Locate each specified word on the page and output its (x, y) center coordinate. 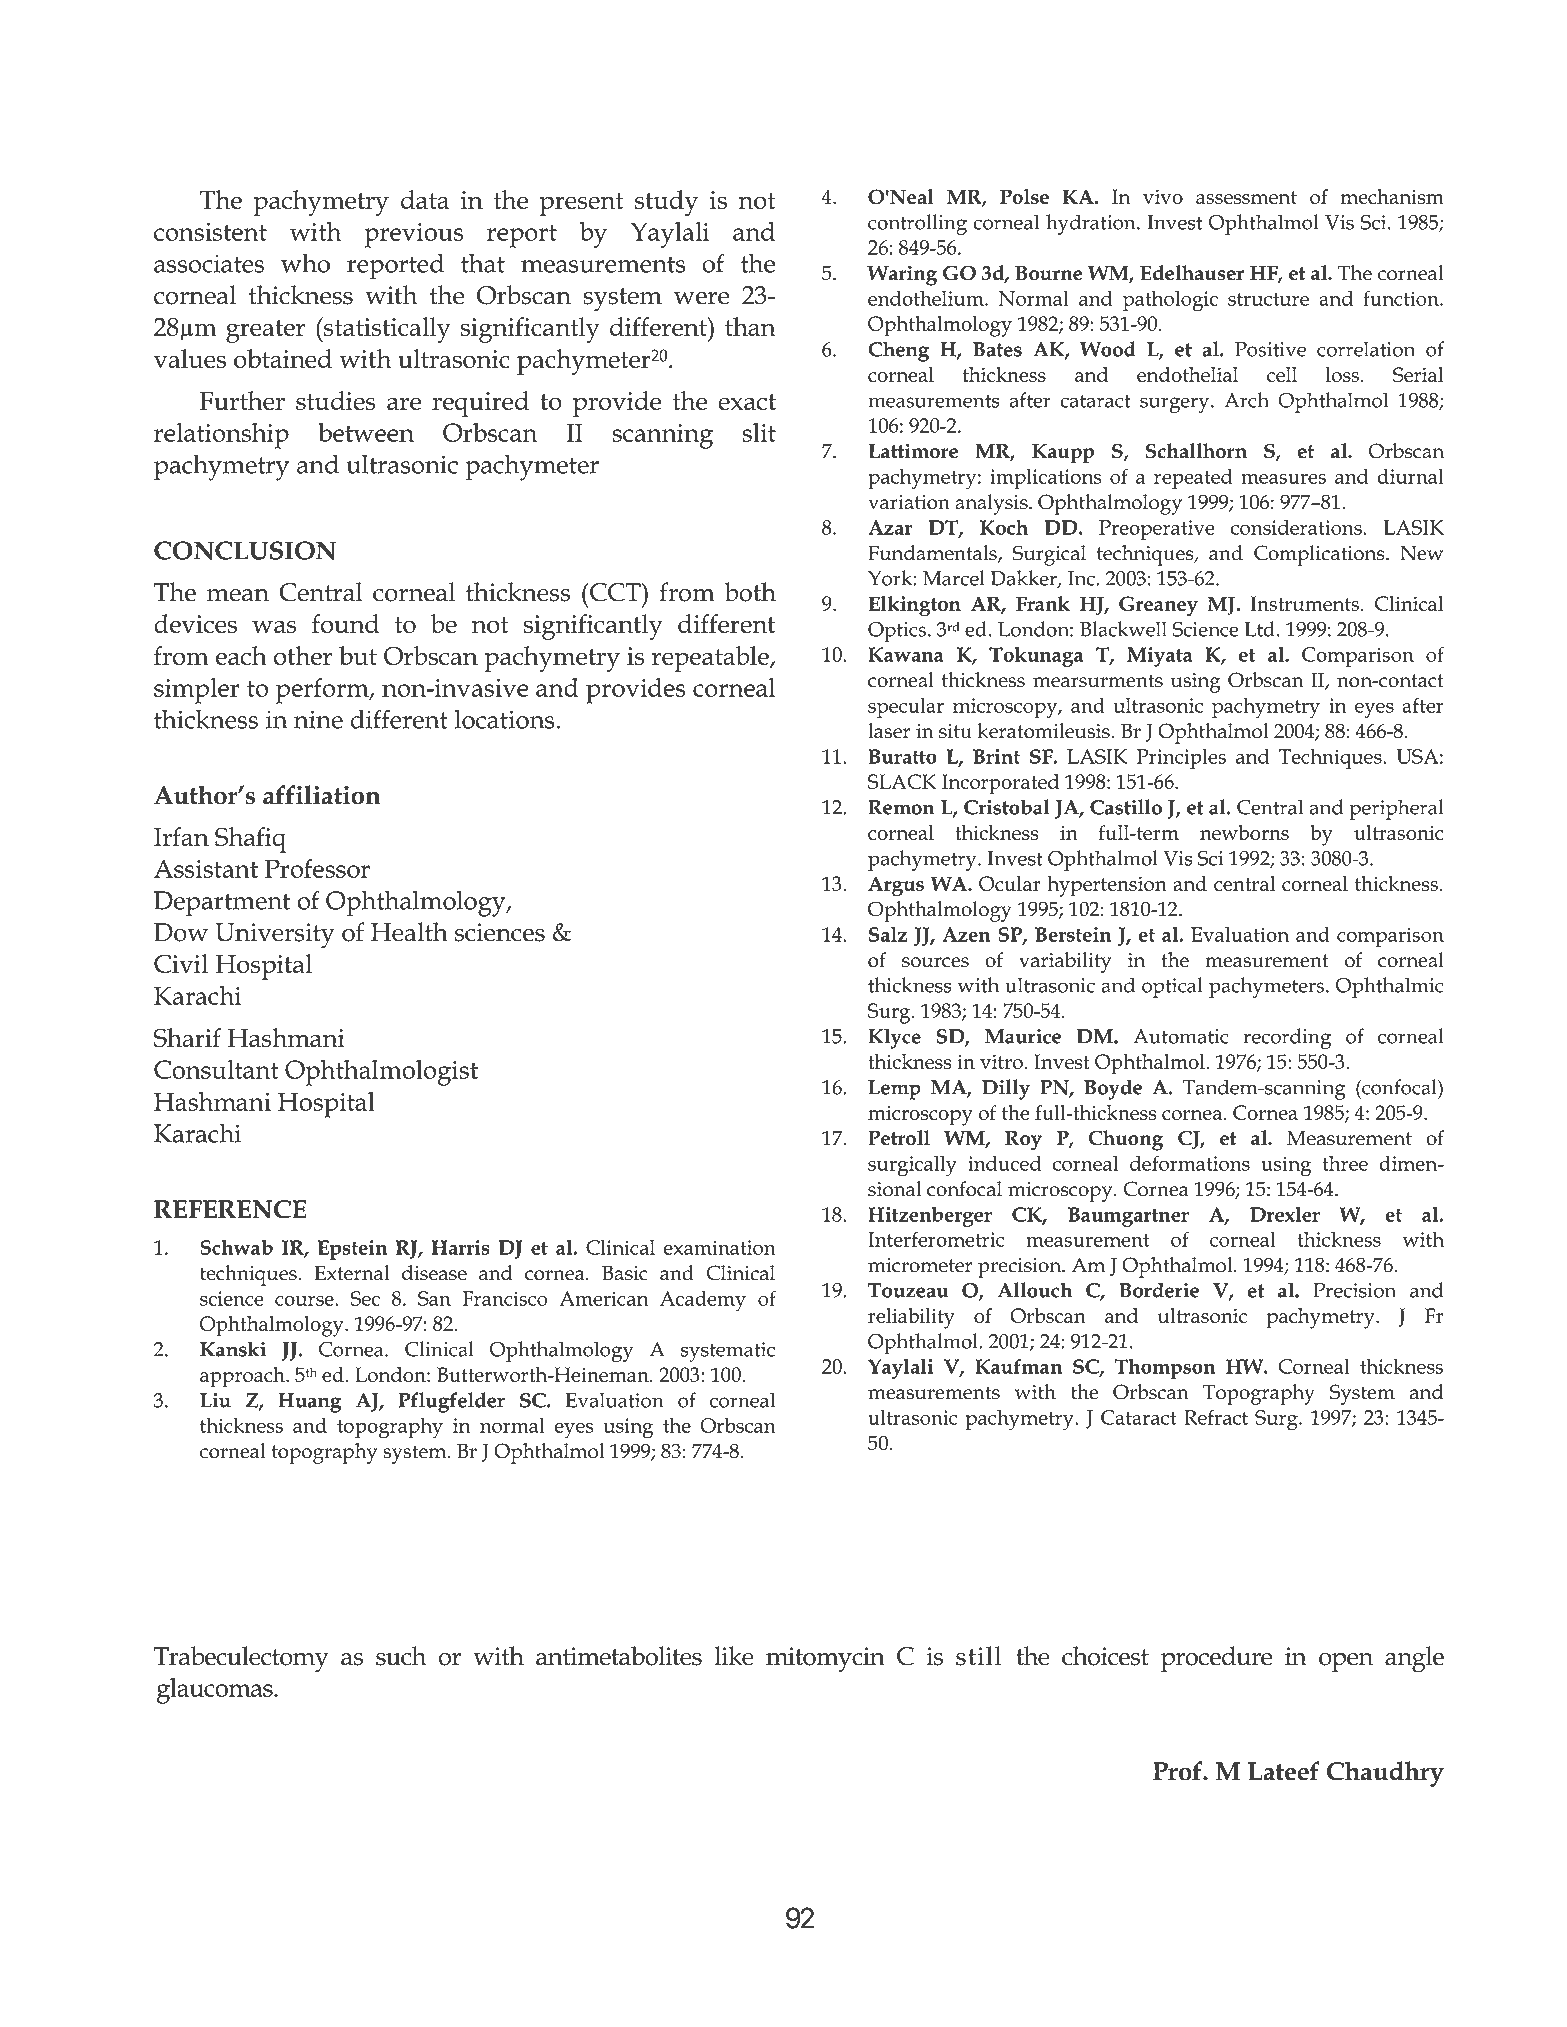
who (305, 263)
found (345, 623)
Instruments (1306, 603)
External (351, 1273)
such (401, 1656)
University (275, 936)
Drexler (1285, 1214)
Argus (896, 886)
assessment (1246, 197)
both (750, 592)
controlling (917, 224)
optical (1172, 987)
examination (720, 1247)
